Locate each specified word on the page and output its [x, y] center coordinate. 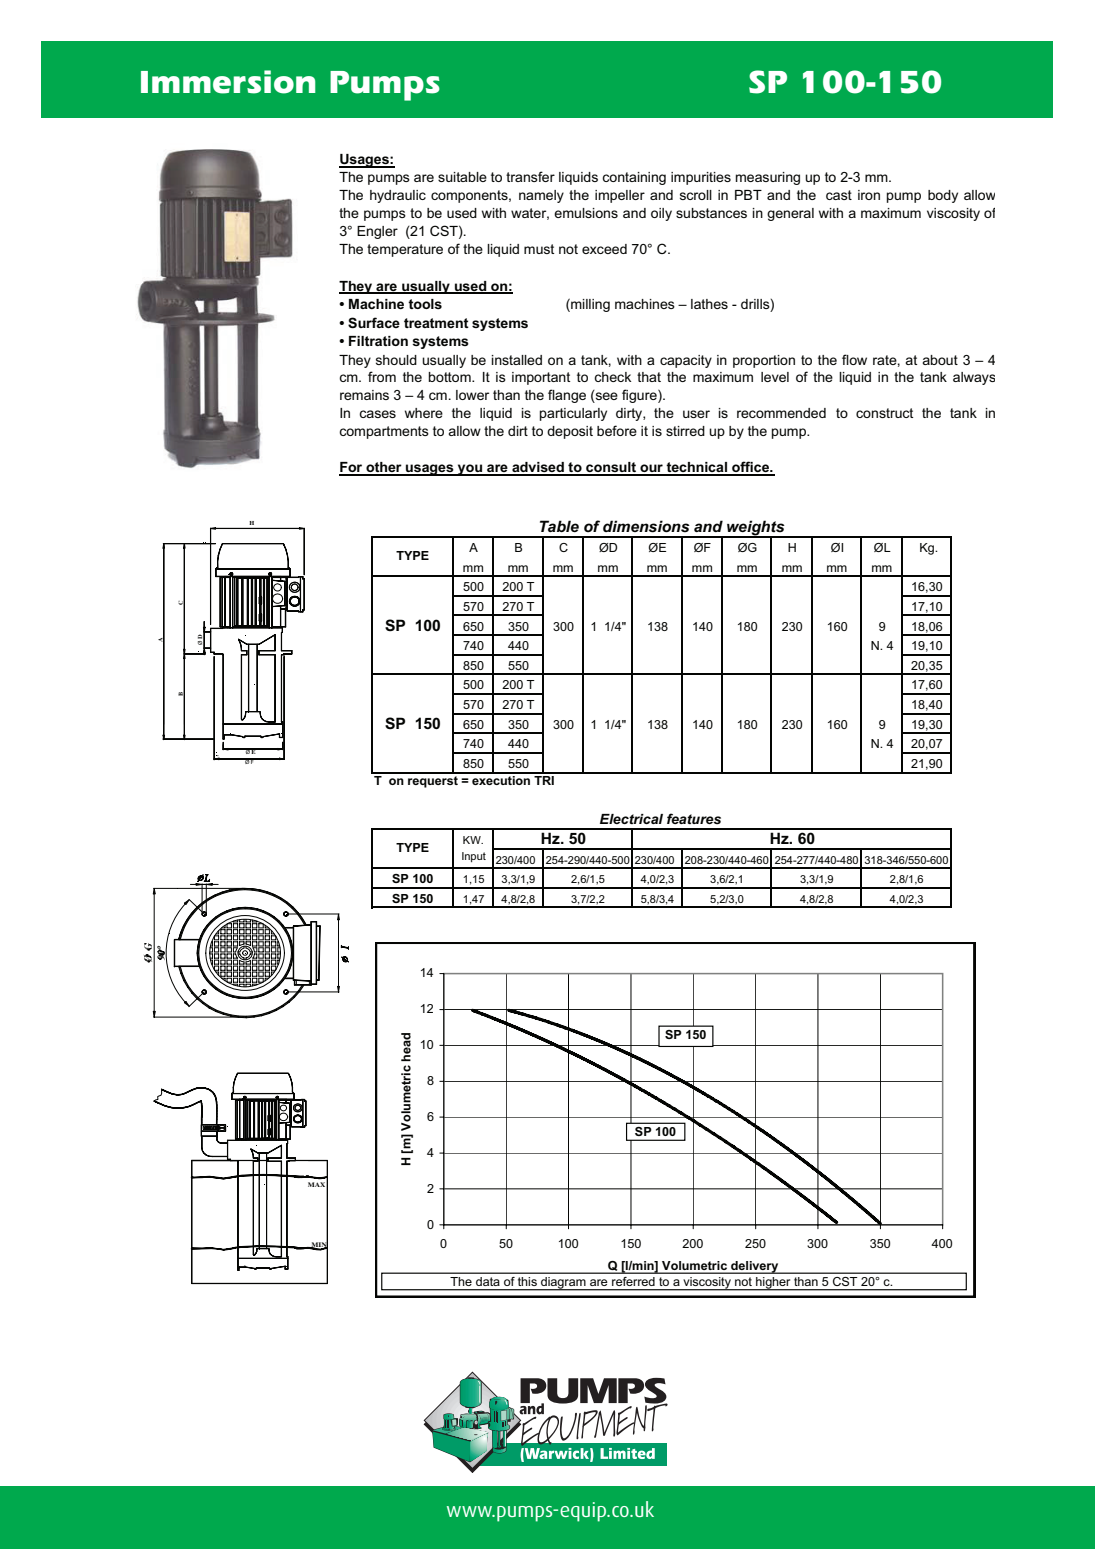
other [384, 468]
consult [611, 468]
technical [696, 468]
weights [756, 529]
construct [884, 413]
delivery [755, 1267]
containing [634, 178]
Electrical [631, 819]
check [612, 377]
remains [364, 395]
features [694, 818]
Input [474, 857]
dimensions [646, 526]
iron [869, 195]
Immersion [228, 82]
